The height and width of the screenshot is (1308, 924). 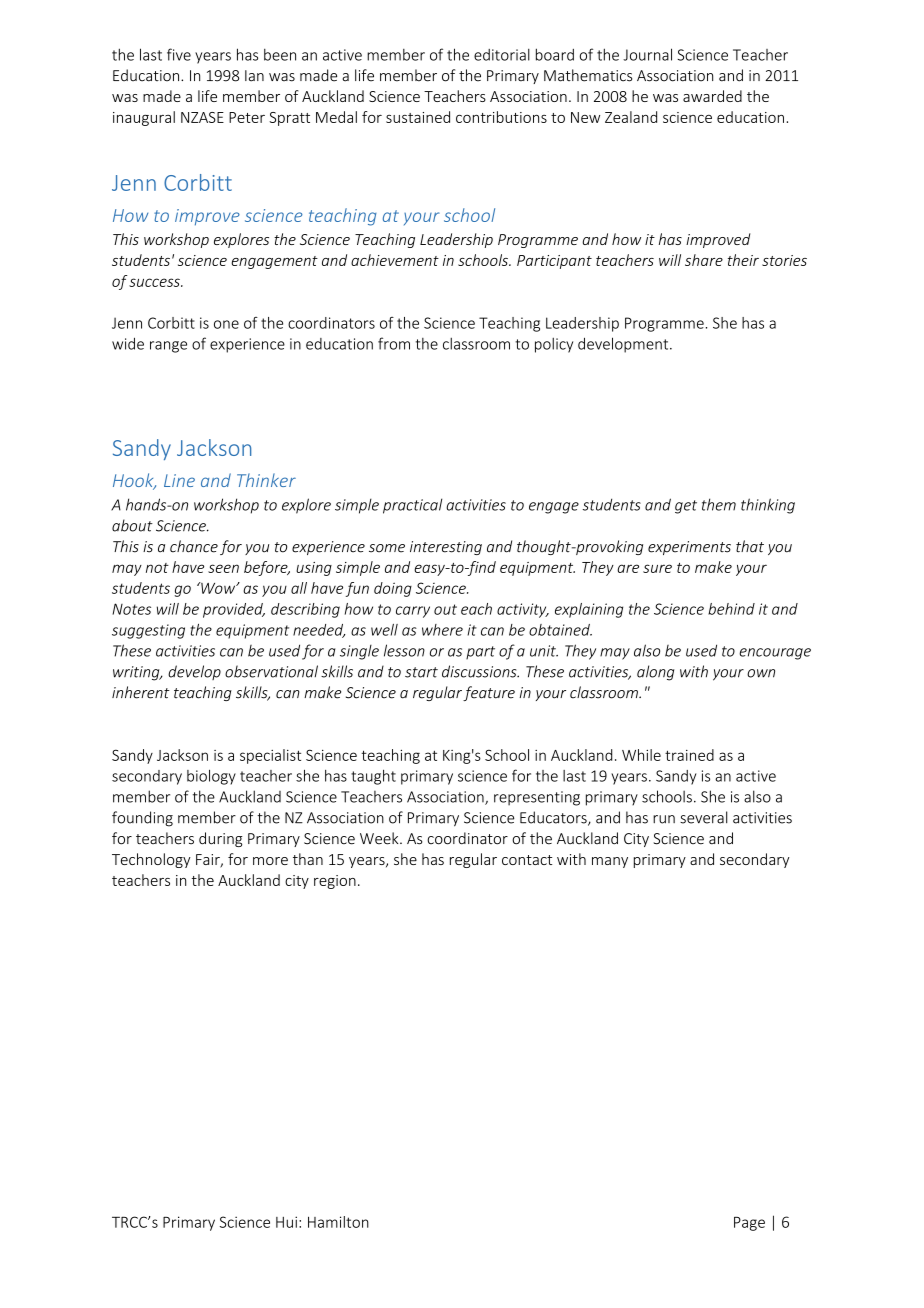 I want to click on sustained, so click(x=418, y=117).
